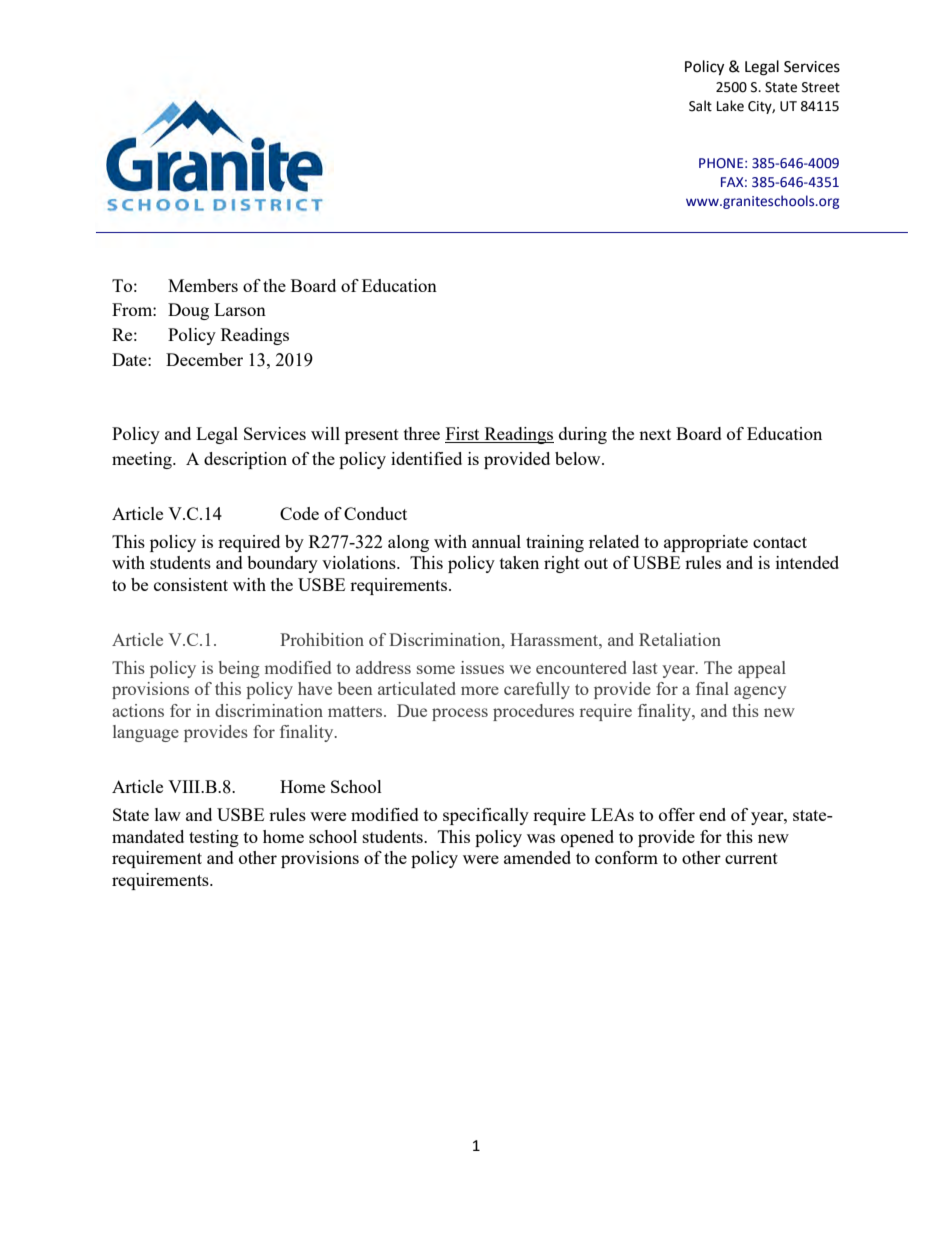 This screenshot has width=952, height=1233. What do you see at coordinates (486, 816) in the screenshot?
I see `specifically` at bounding box center [486, 816].
